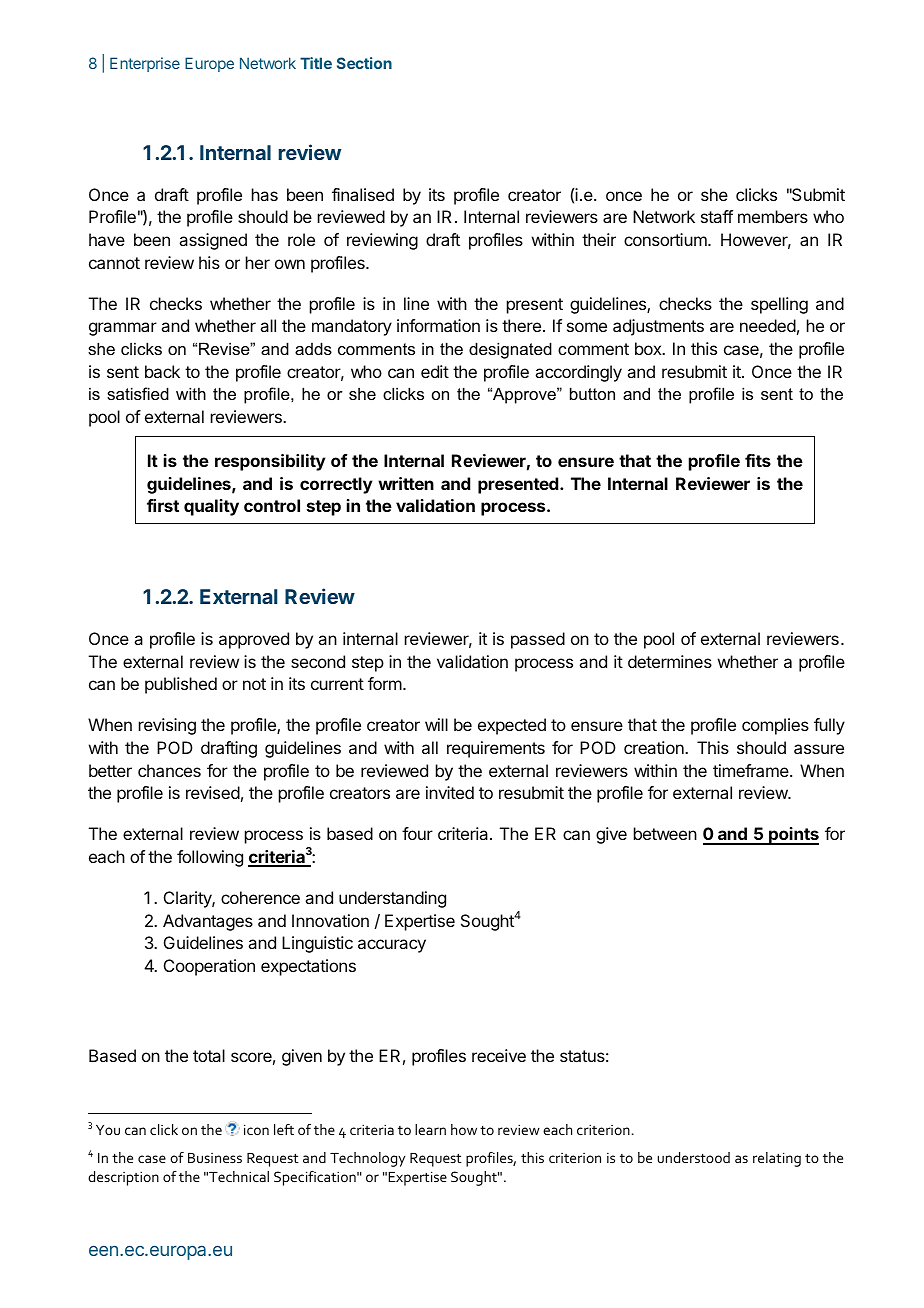 The width and height of the screenshot is (924, 1308). Describe the element at coordinates (430, 1129) in the screenshot. I see `learn` at that location.
